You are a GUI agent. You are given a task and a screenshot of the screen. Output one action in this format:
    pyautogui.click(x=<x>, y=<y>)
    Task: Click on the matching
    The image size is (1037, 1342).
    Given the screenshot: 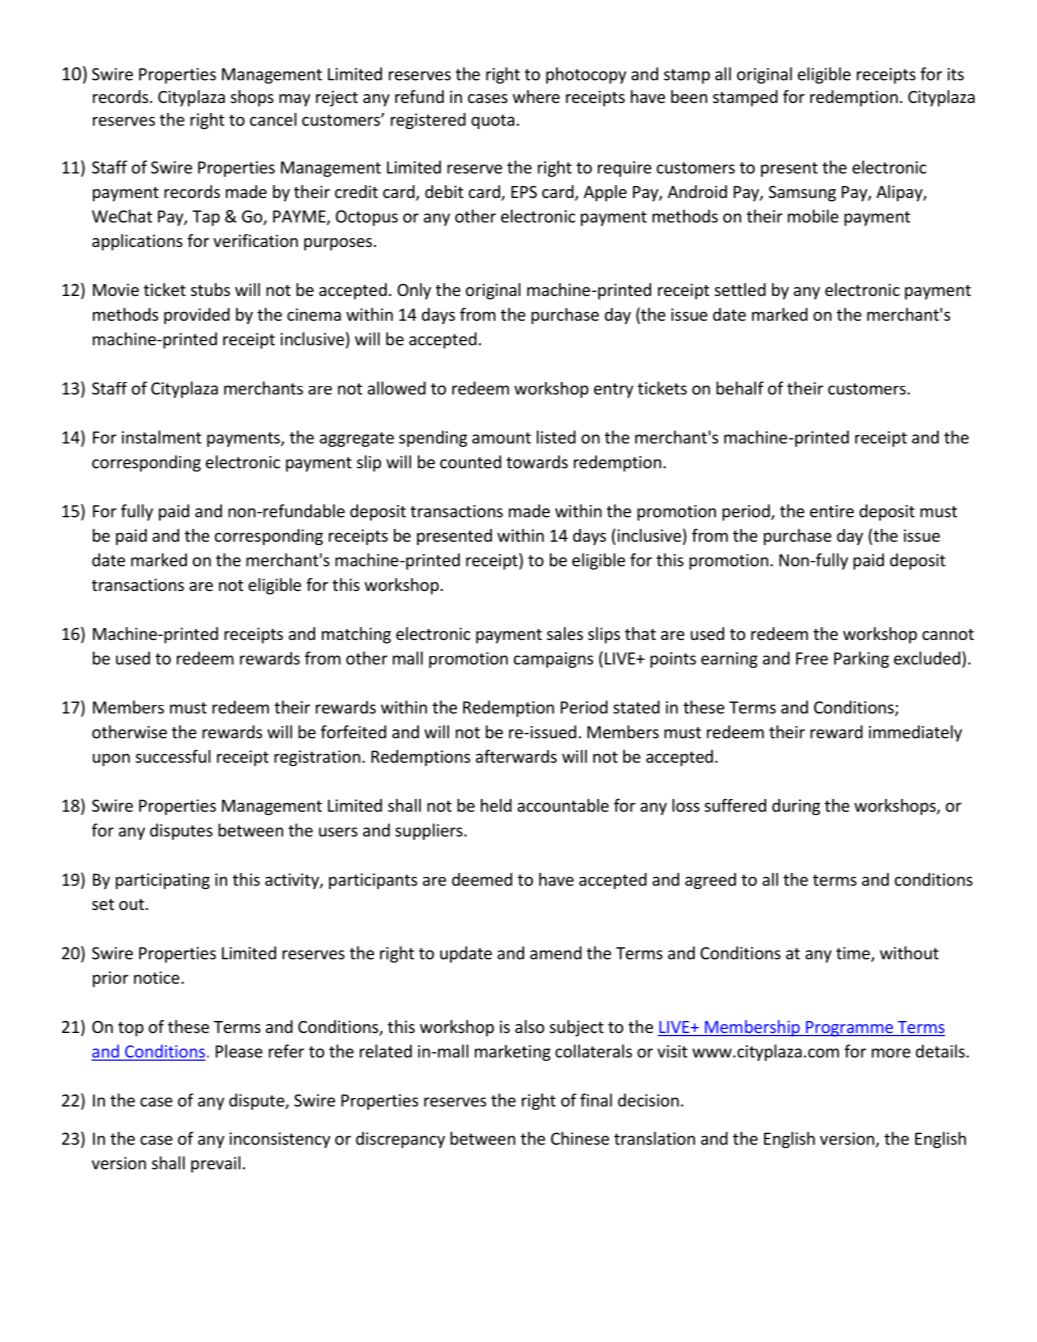 What is the action you would take?
    pyautogui.click(x=356, y=635)
